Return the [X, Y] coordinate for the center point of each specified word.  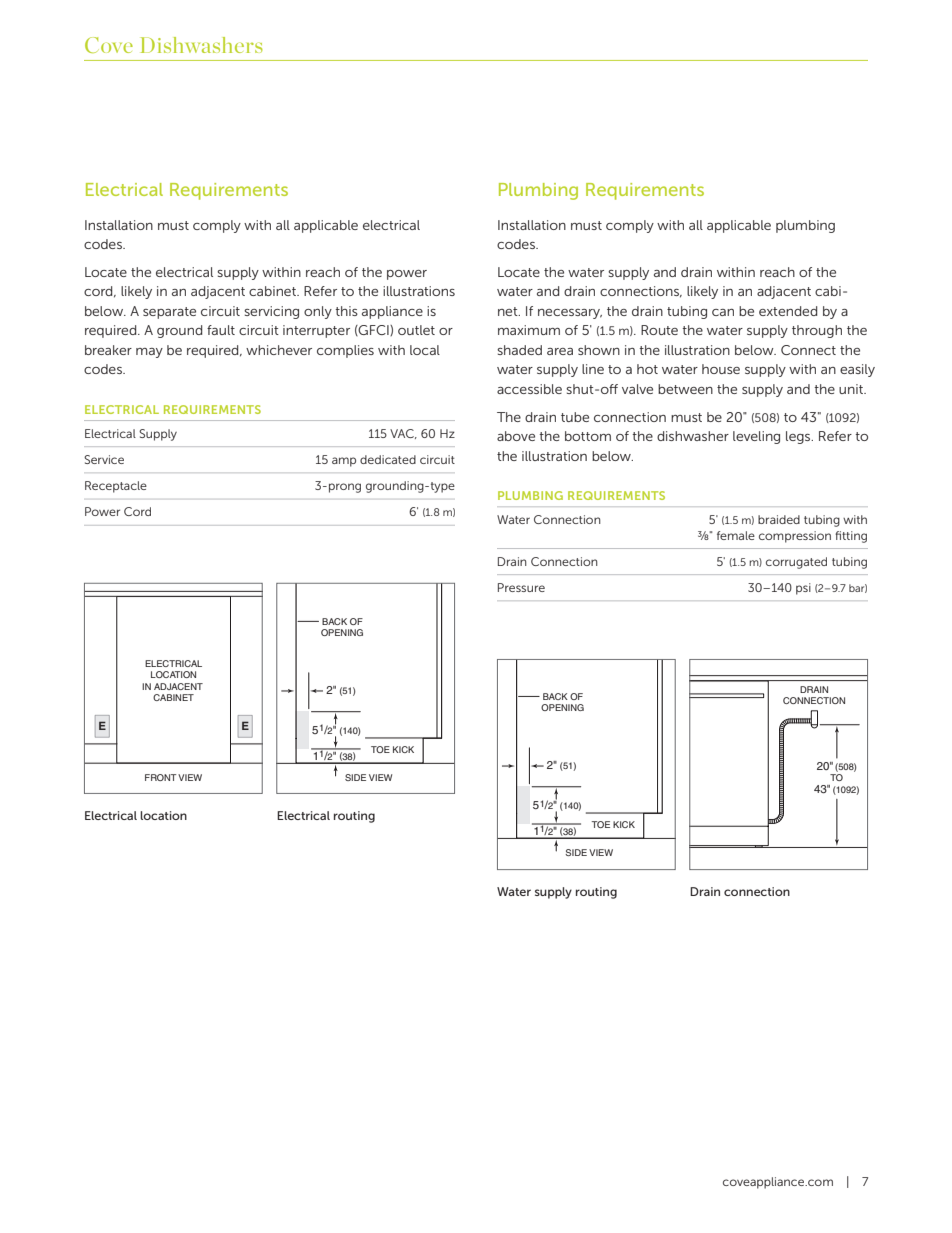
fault [221, 330]
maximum [529, 330]
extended [788, 311]
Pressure [521, 587]
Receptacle [116, 487]
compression [795, 537]
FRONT [160, 777]
